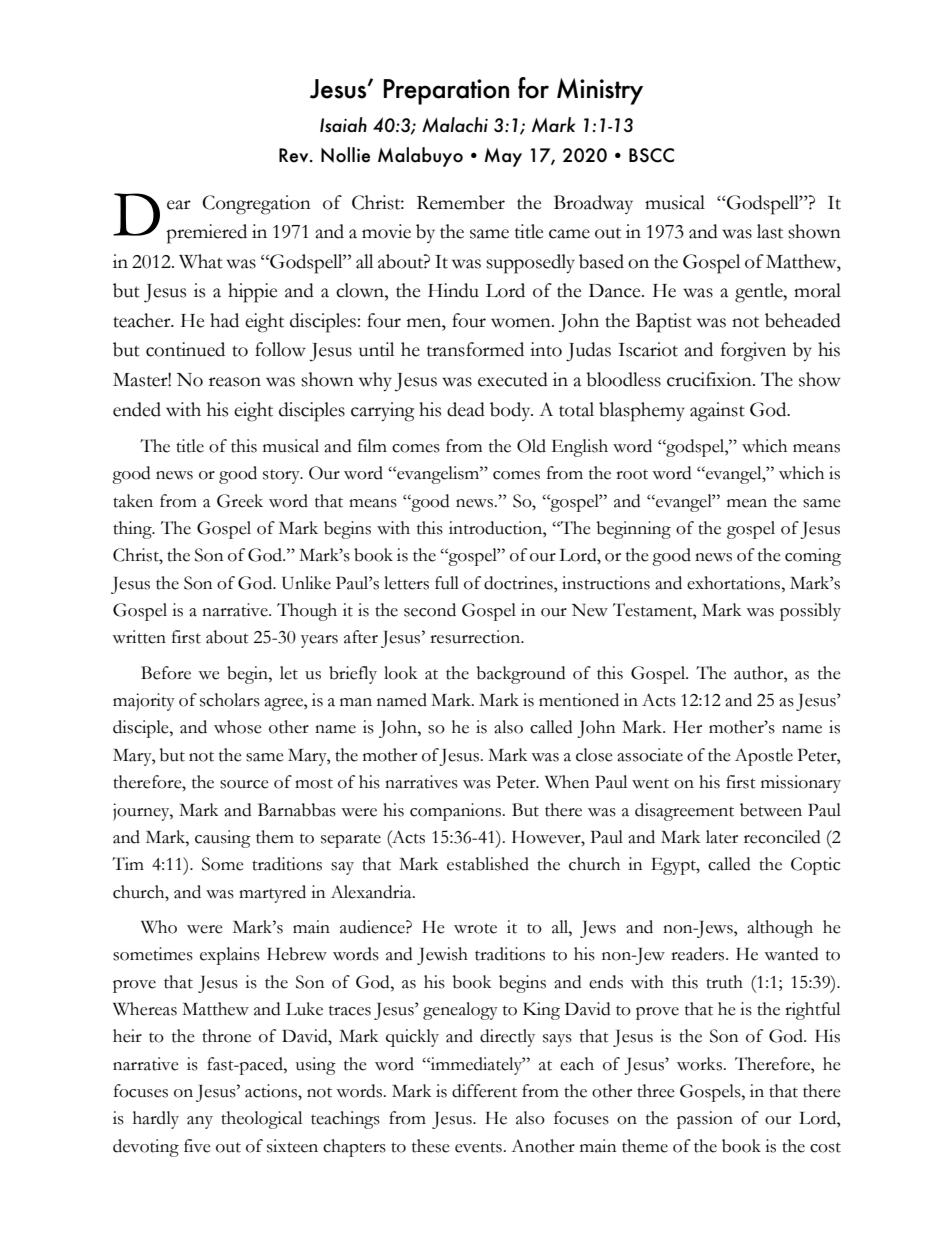 Image resolution: width=952 pixels, height=1233 pixels. What do you see at coordinates (139, 637) in the document?
I see `written` at bounding box center [139, 637].
